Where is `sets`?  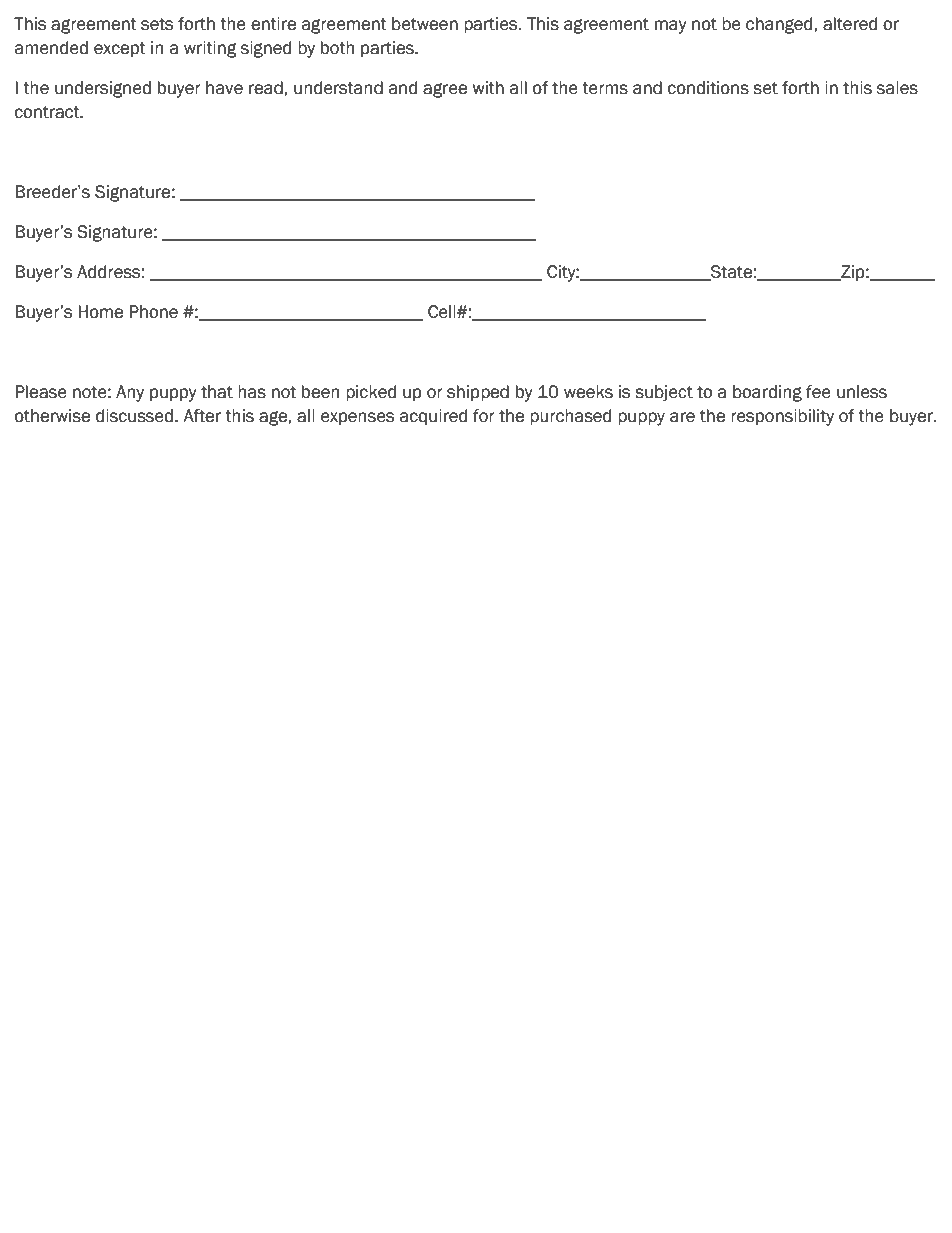
sets is located at coordinates (157, 24).
